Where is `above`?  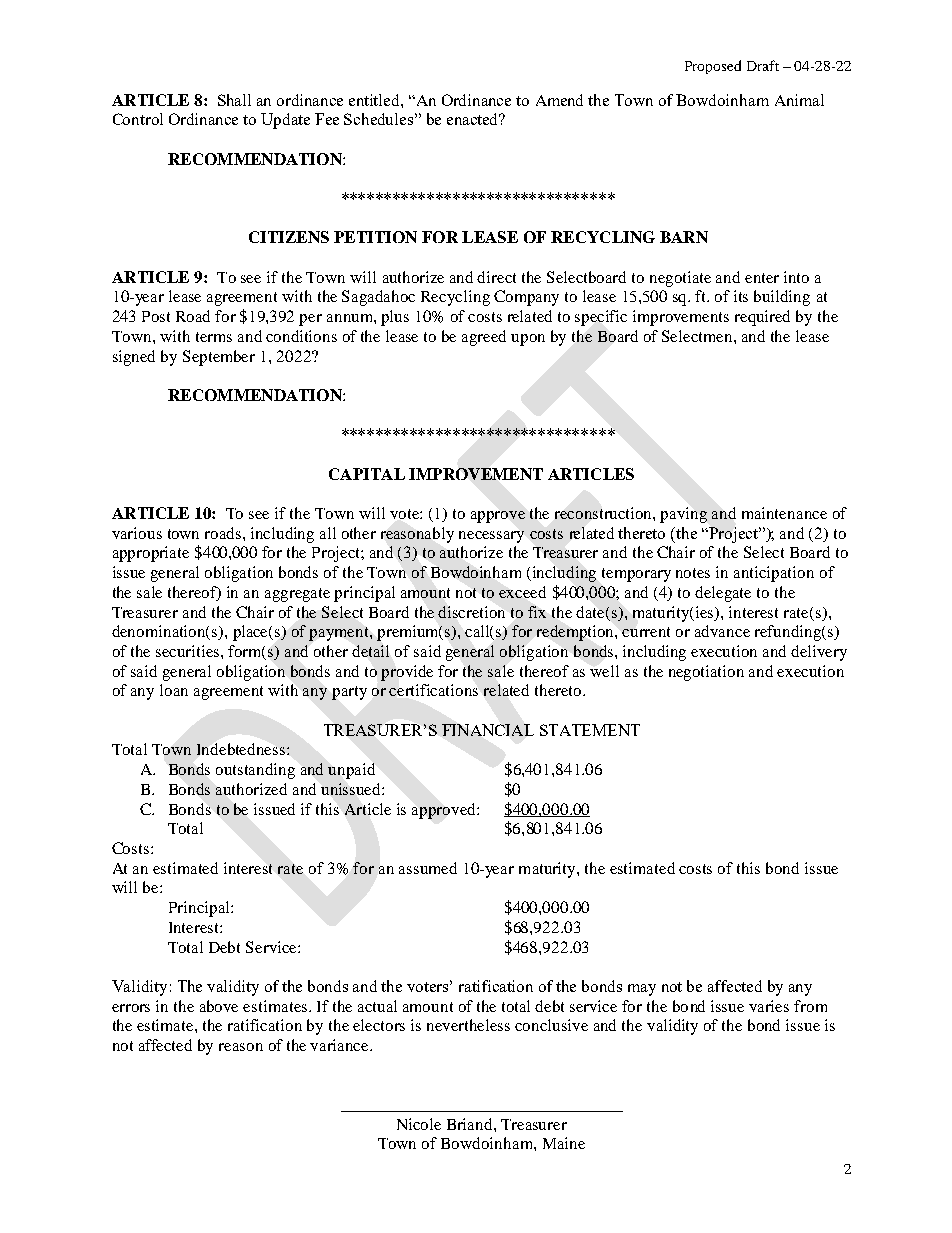 above is located at coordinates (219, 1006).
